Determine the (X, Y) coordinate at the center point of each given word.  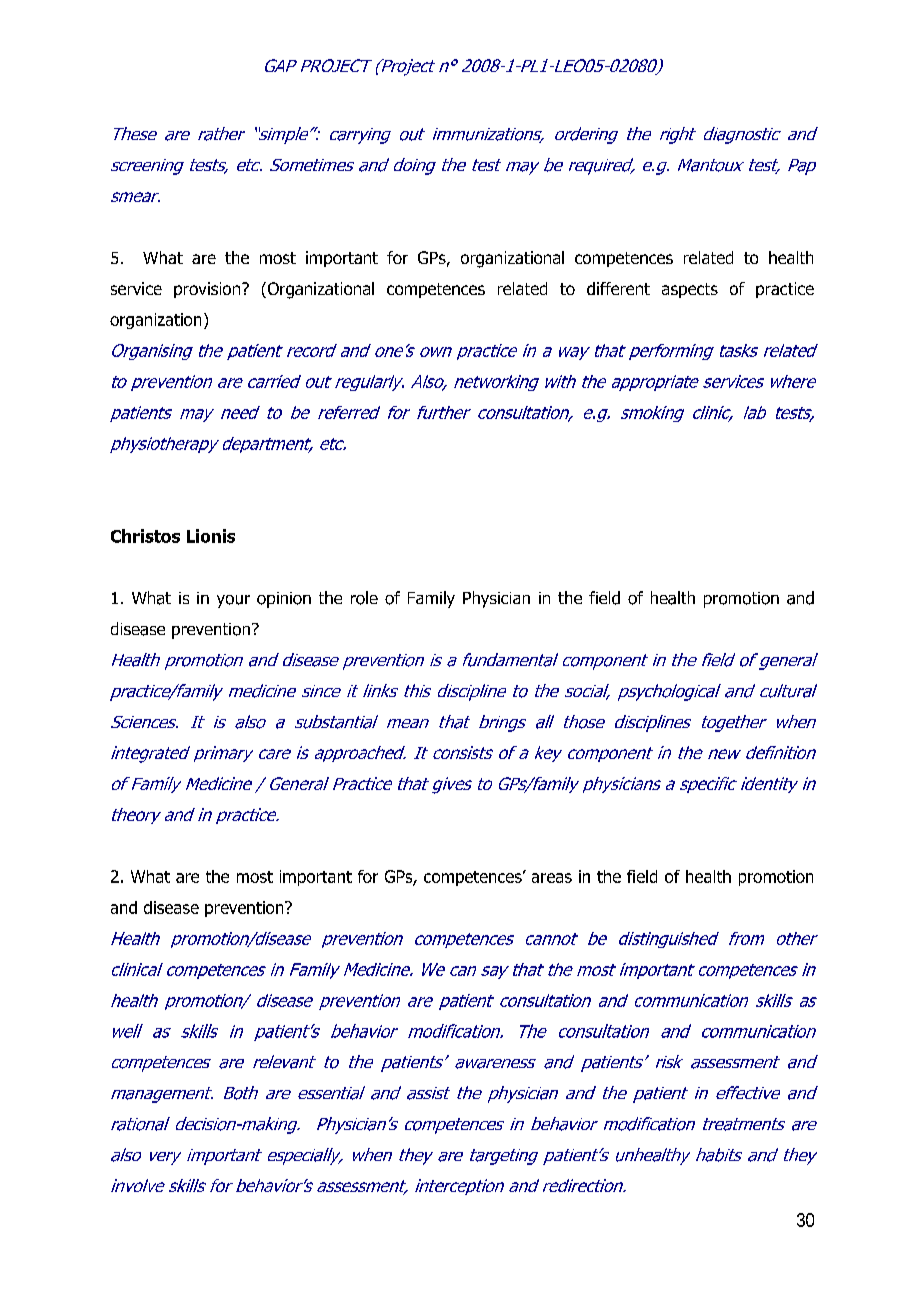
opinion (284, 600)
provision (208, 290)
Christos (145, 536)
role (364, 598)
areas (552, 878)
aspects (690, 290)
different (618, 288)
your (233, 601)
